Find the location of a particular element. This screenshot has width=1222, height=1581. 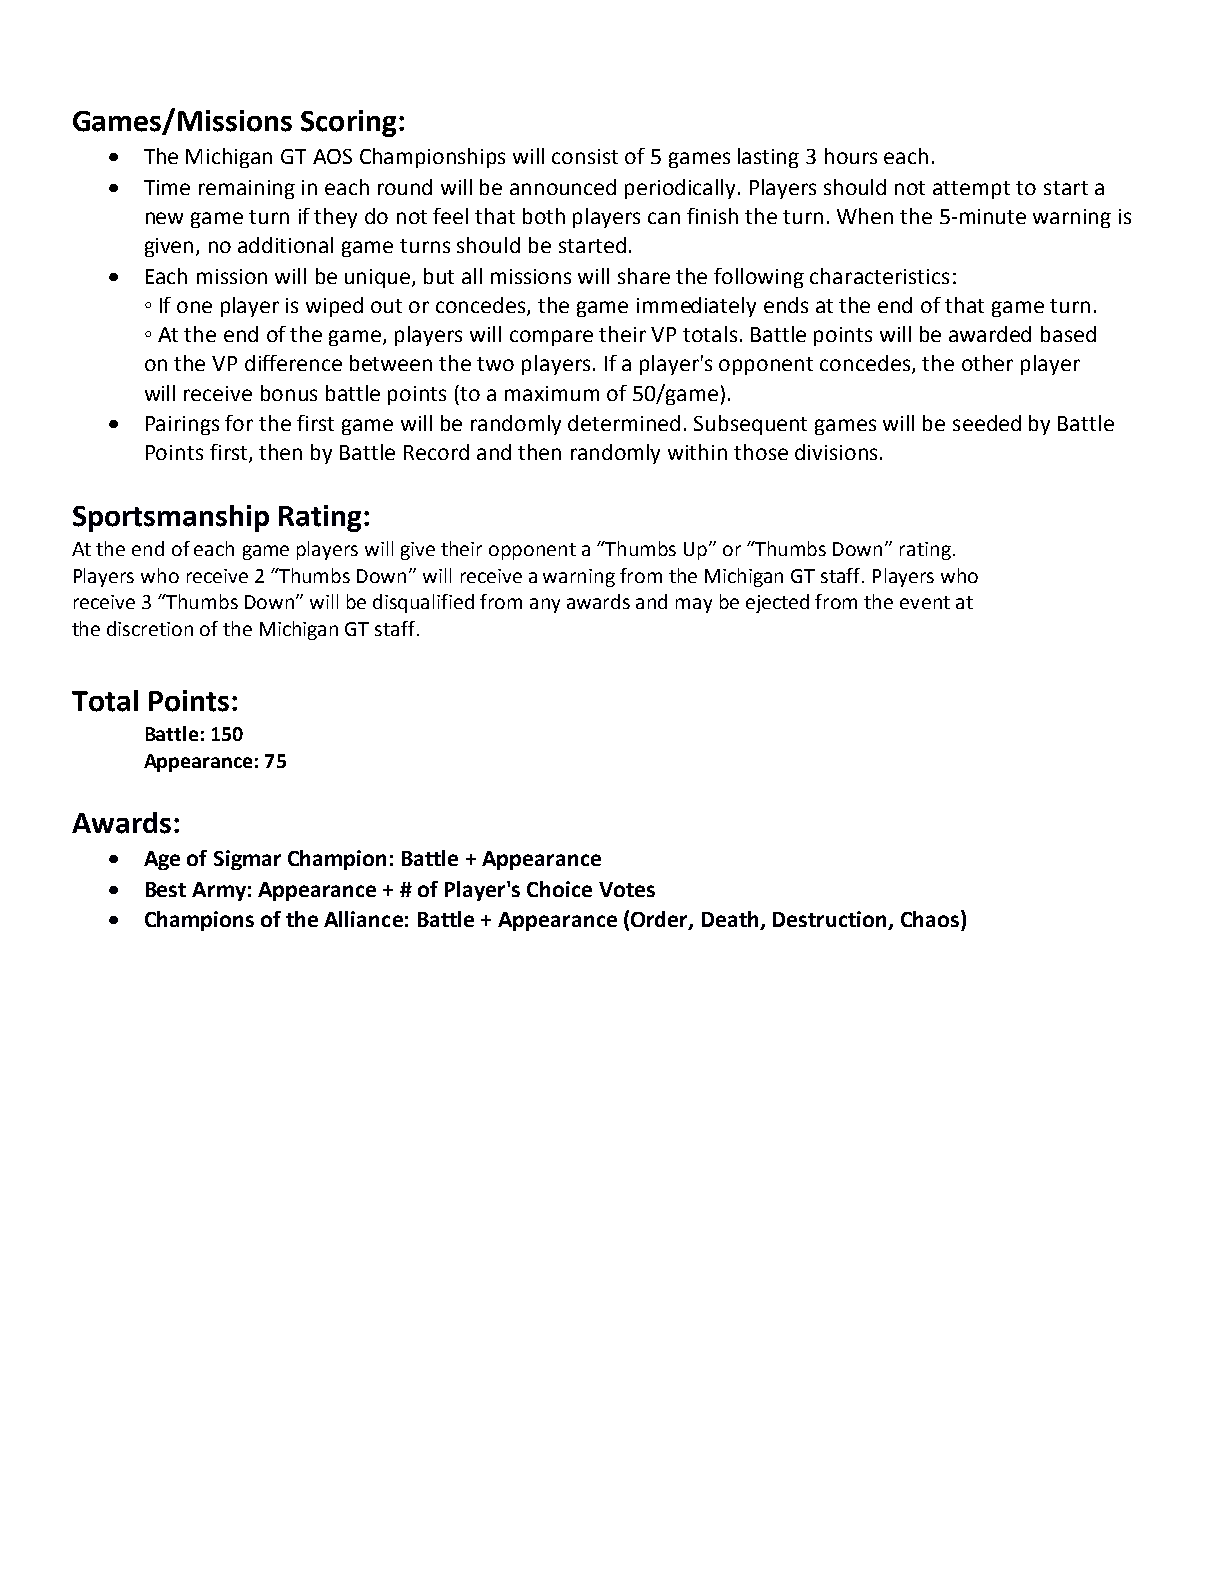

event is located at coordinates (925, 602).
